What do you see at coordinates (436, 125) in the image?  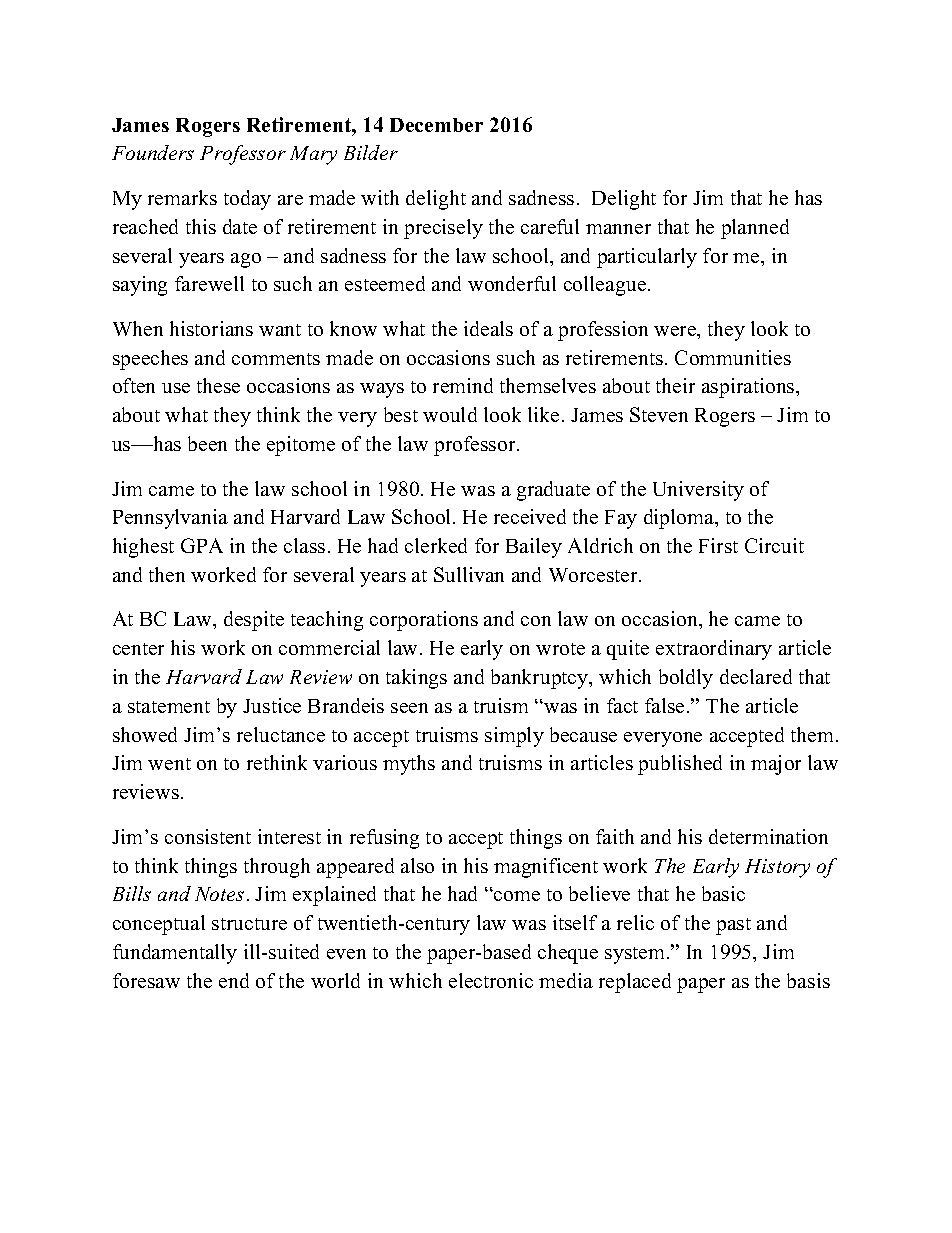 I see `December` at bounding box center [436, 125].
